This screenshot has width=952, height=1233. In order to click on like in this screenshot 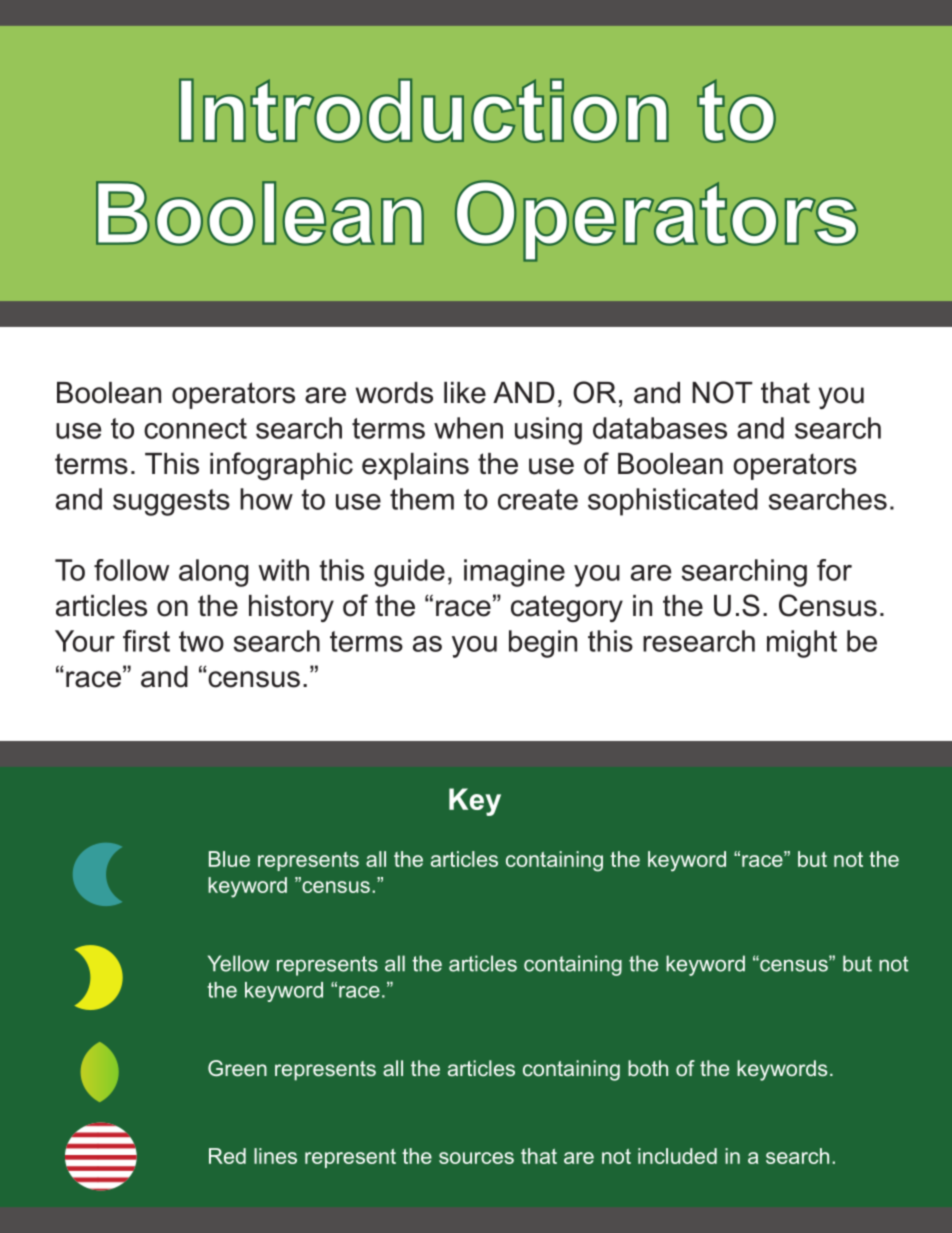, I will do `click(465, 393)`.
